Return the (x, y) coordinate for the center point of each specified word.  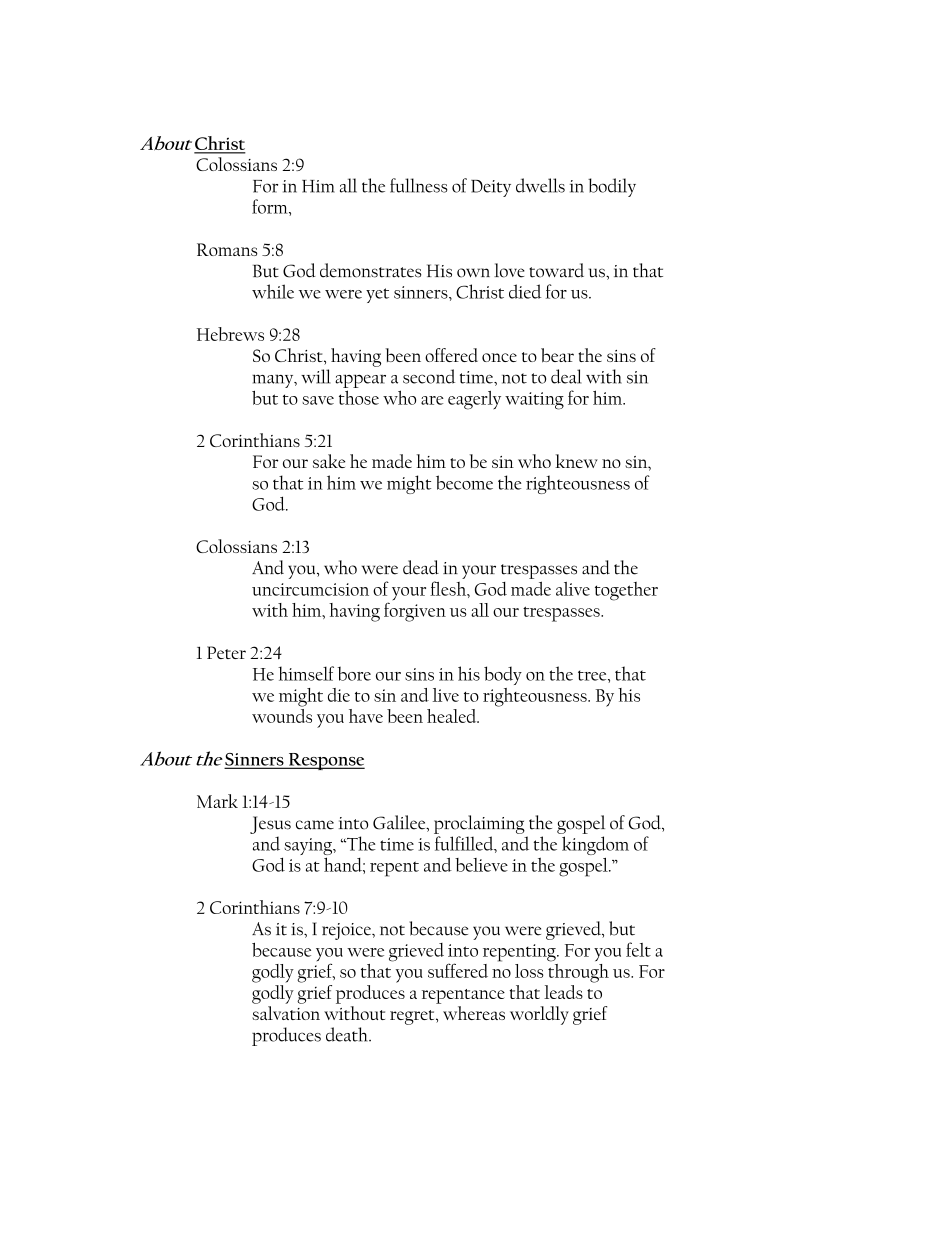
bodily (612, 187)
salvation (286, 1013)
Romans (227, 249)
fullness (418, 185)
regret (413, 1017)
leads (563, 992)
